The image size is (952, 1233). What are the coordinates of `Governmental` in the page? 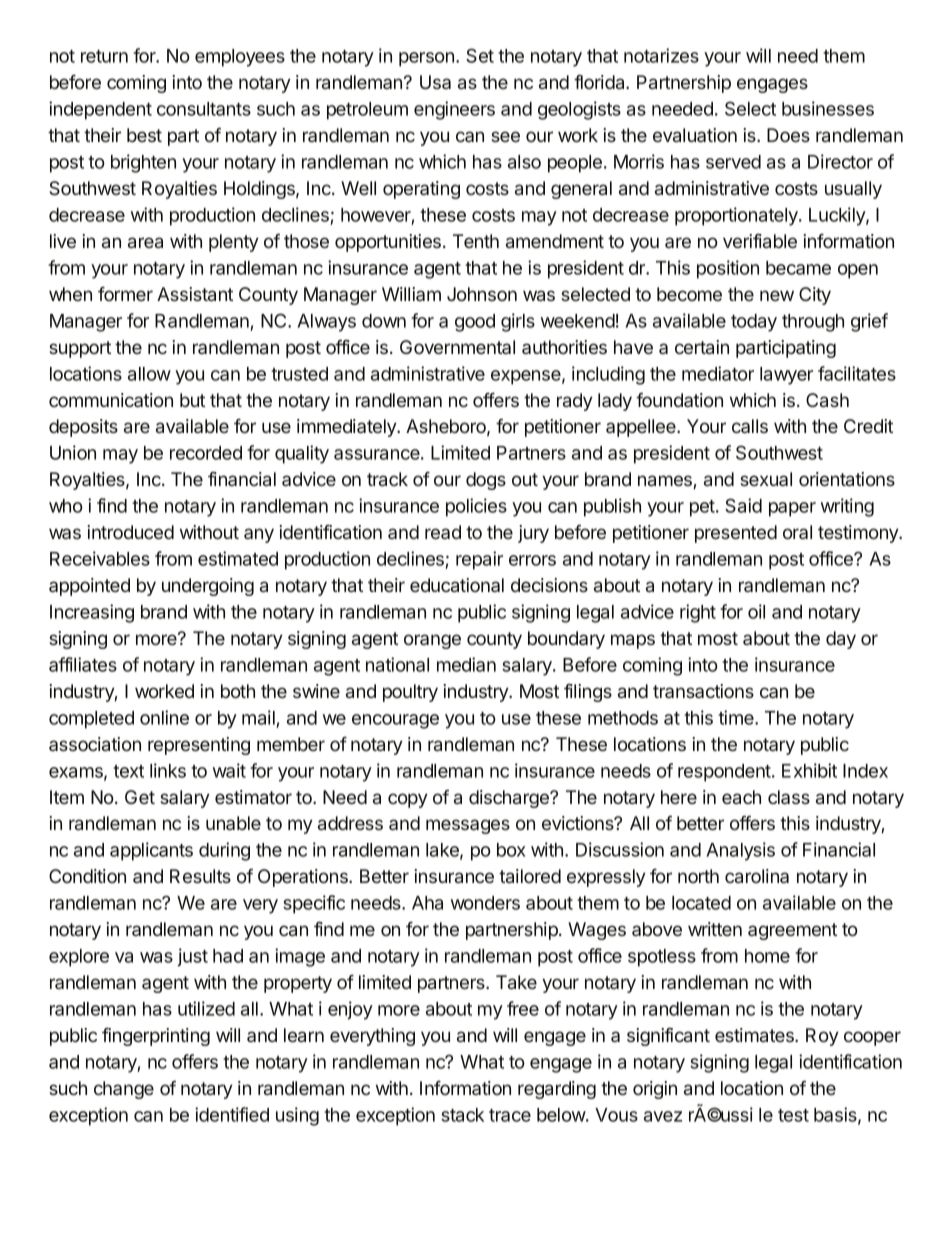 It's located at (457, 347).
